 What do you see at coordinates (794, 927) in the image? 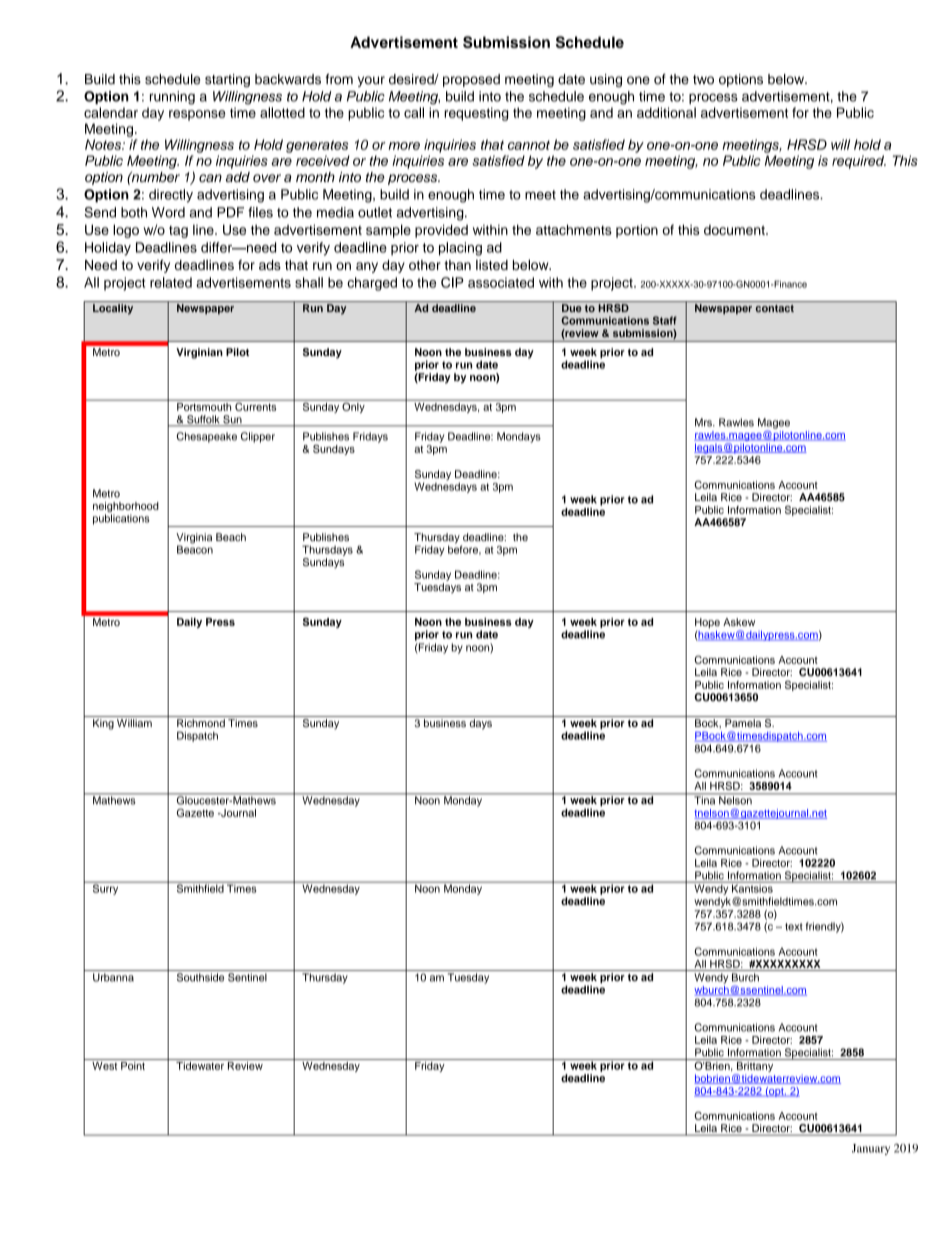
I see `text` at bounding box center [794, 927].
